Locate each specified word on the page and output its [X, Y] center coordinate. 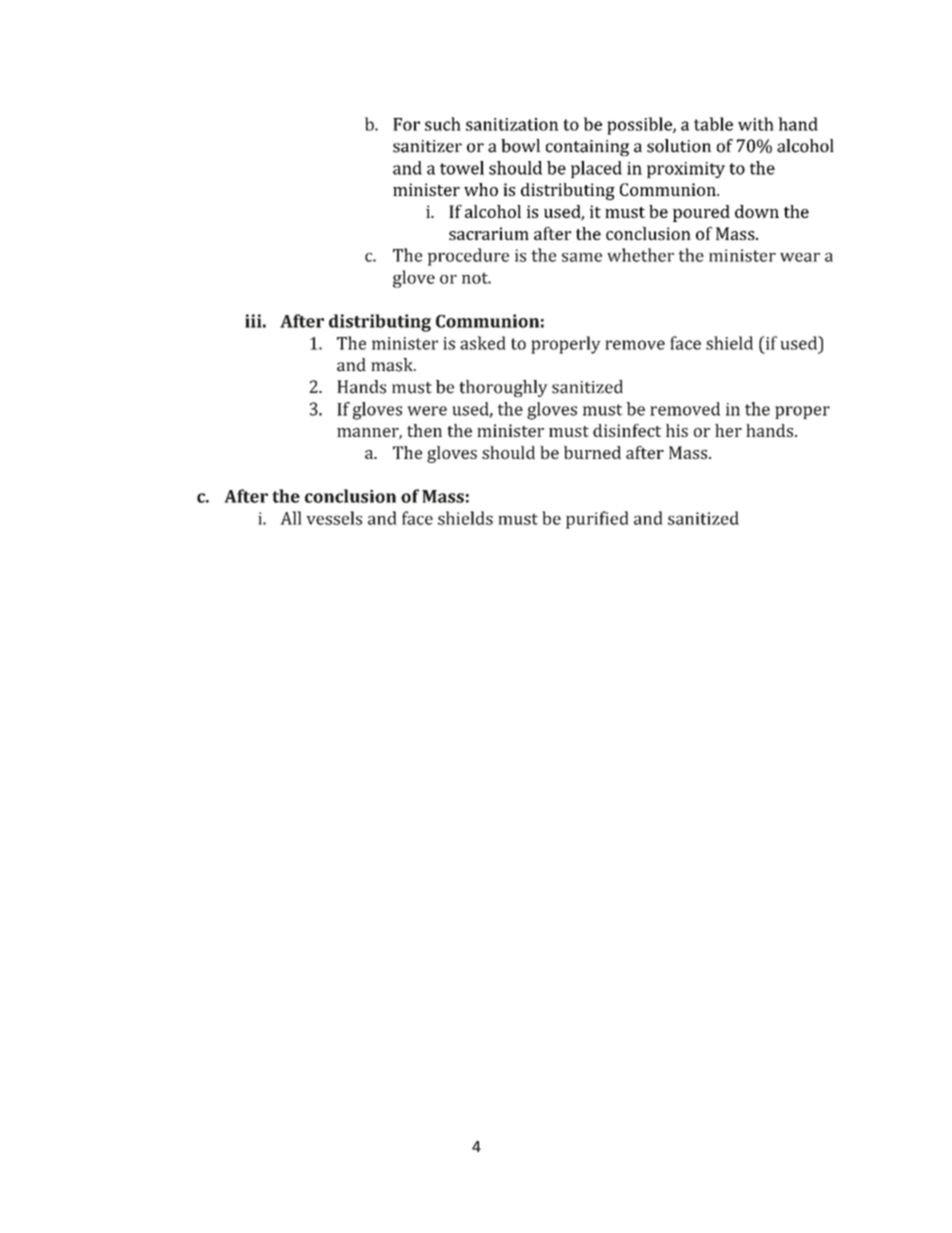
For [406, 124]
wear [800, 257]
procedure [468, 257]
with [756, 124]
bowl [520, 146]
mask [393, 365]
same [582, 257]
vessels [334, 518]
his [677, 430]
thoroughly [503, 388]
